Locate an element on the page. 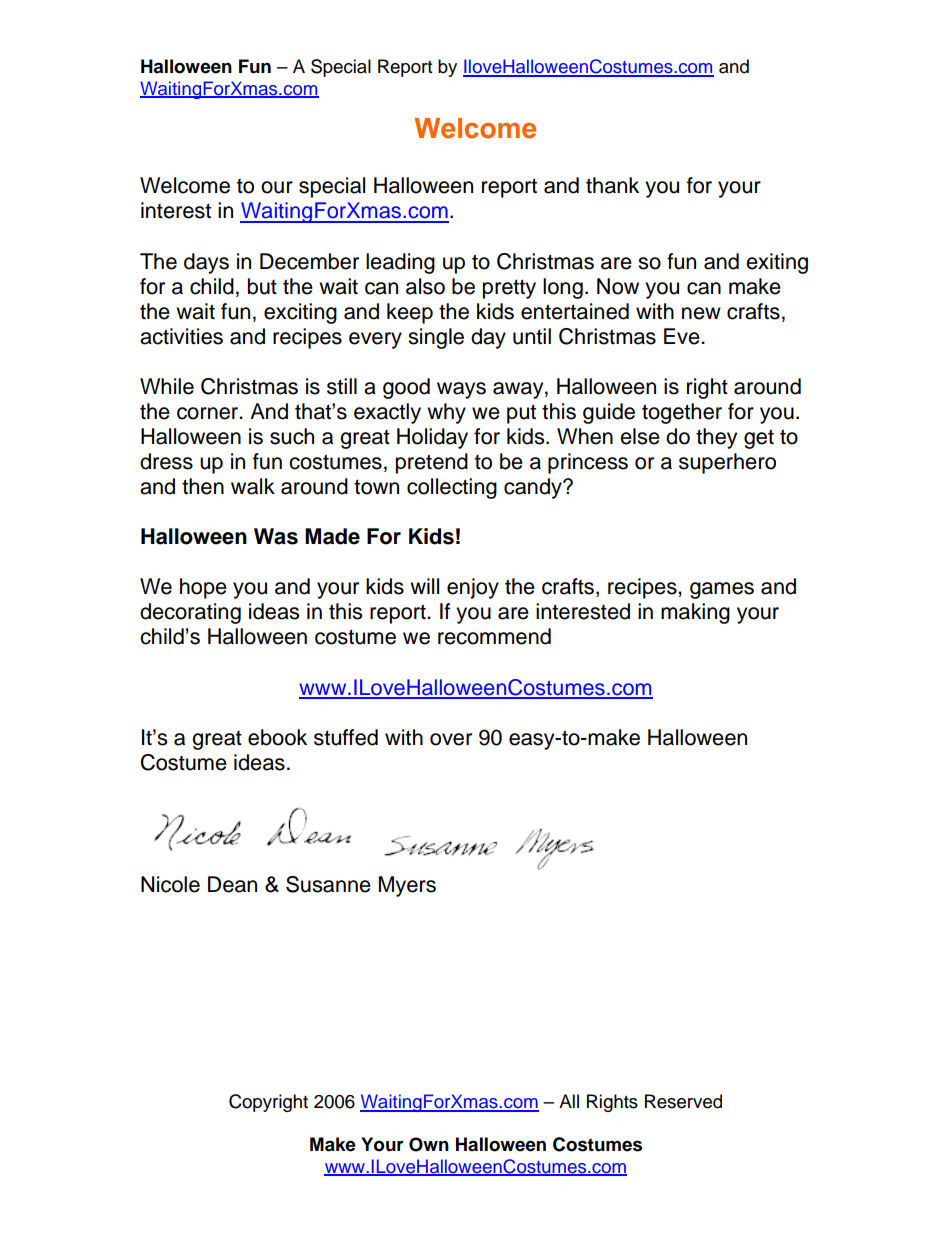 This page has width=952, height=1233. thank is located at coordinates (612, 185).
